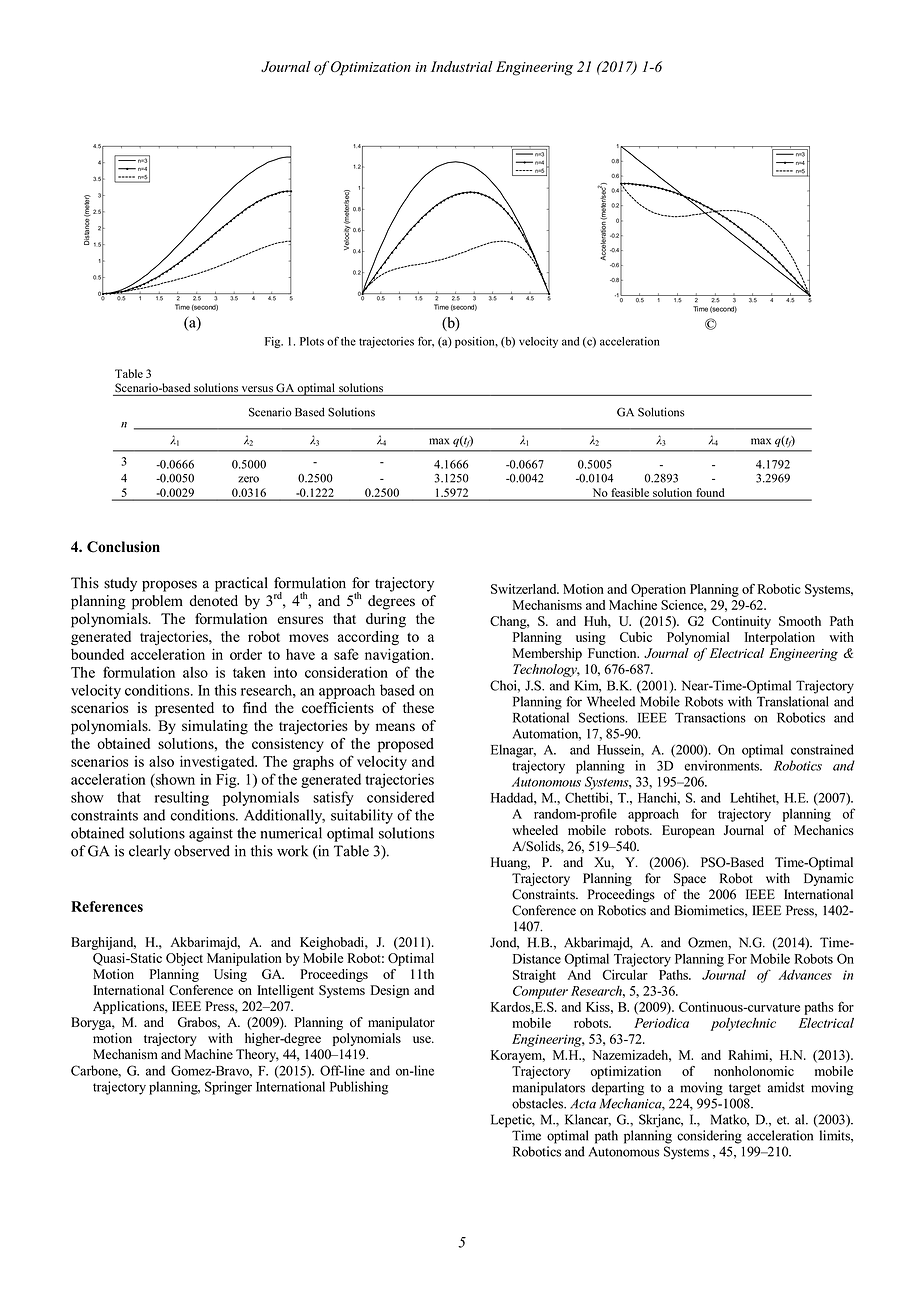 The image size is (924, 1308). I want to click on European, so click(688, 831).
